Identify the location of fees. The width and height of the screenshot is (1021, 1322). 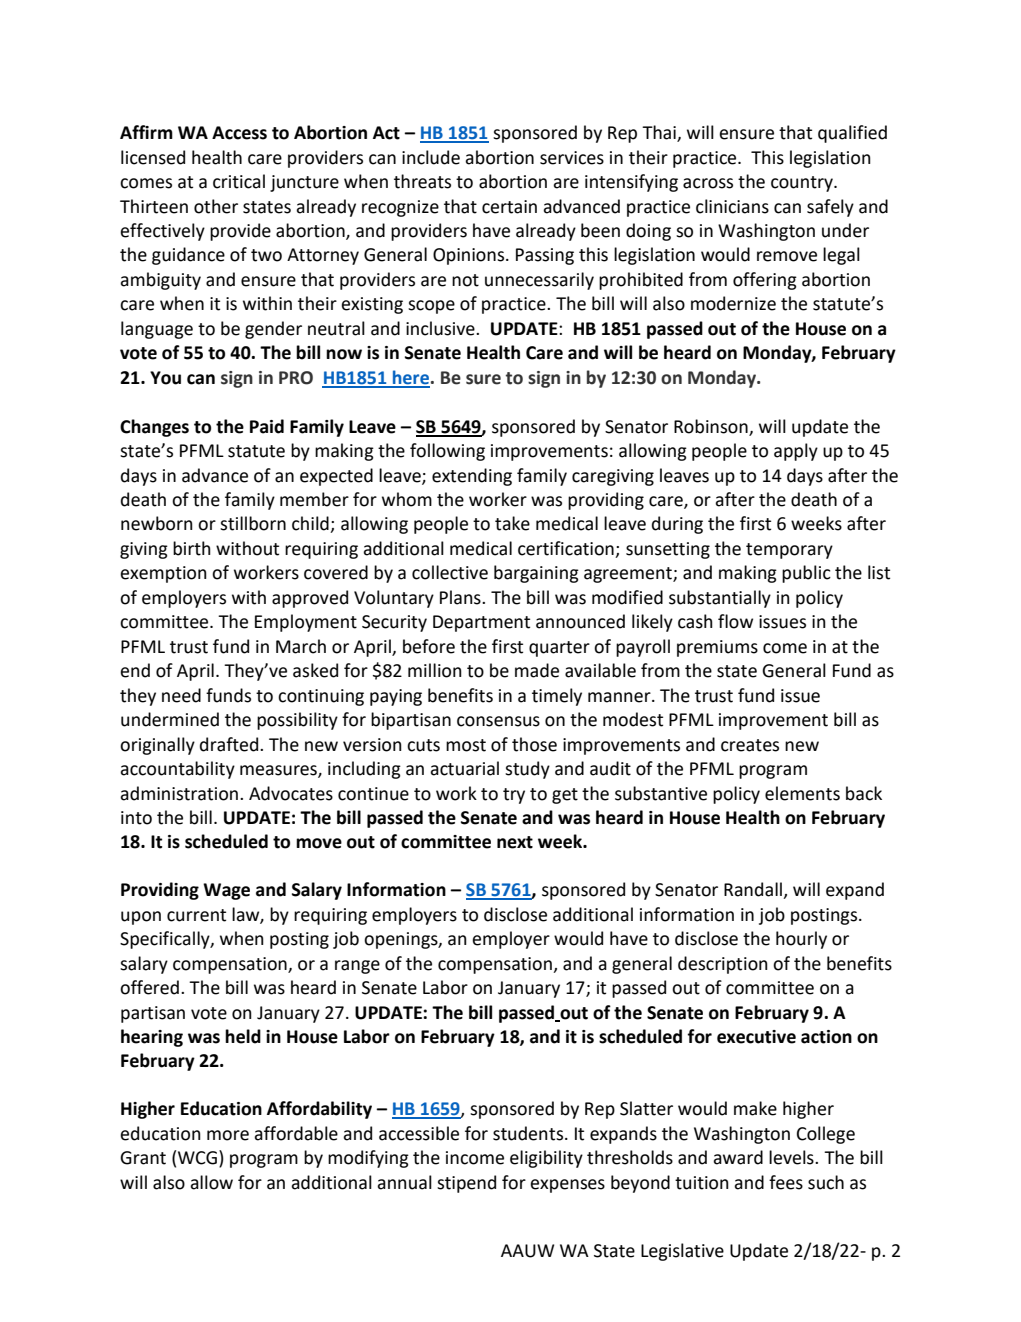
(786, 1182).
